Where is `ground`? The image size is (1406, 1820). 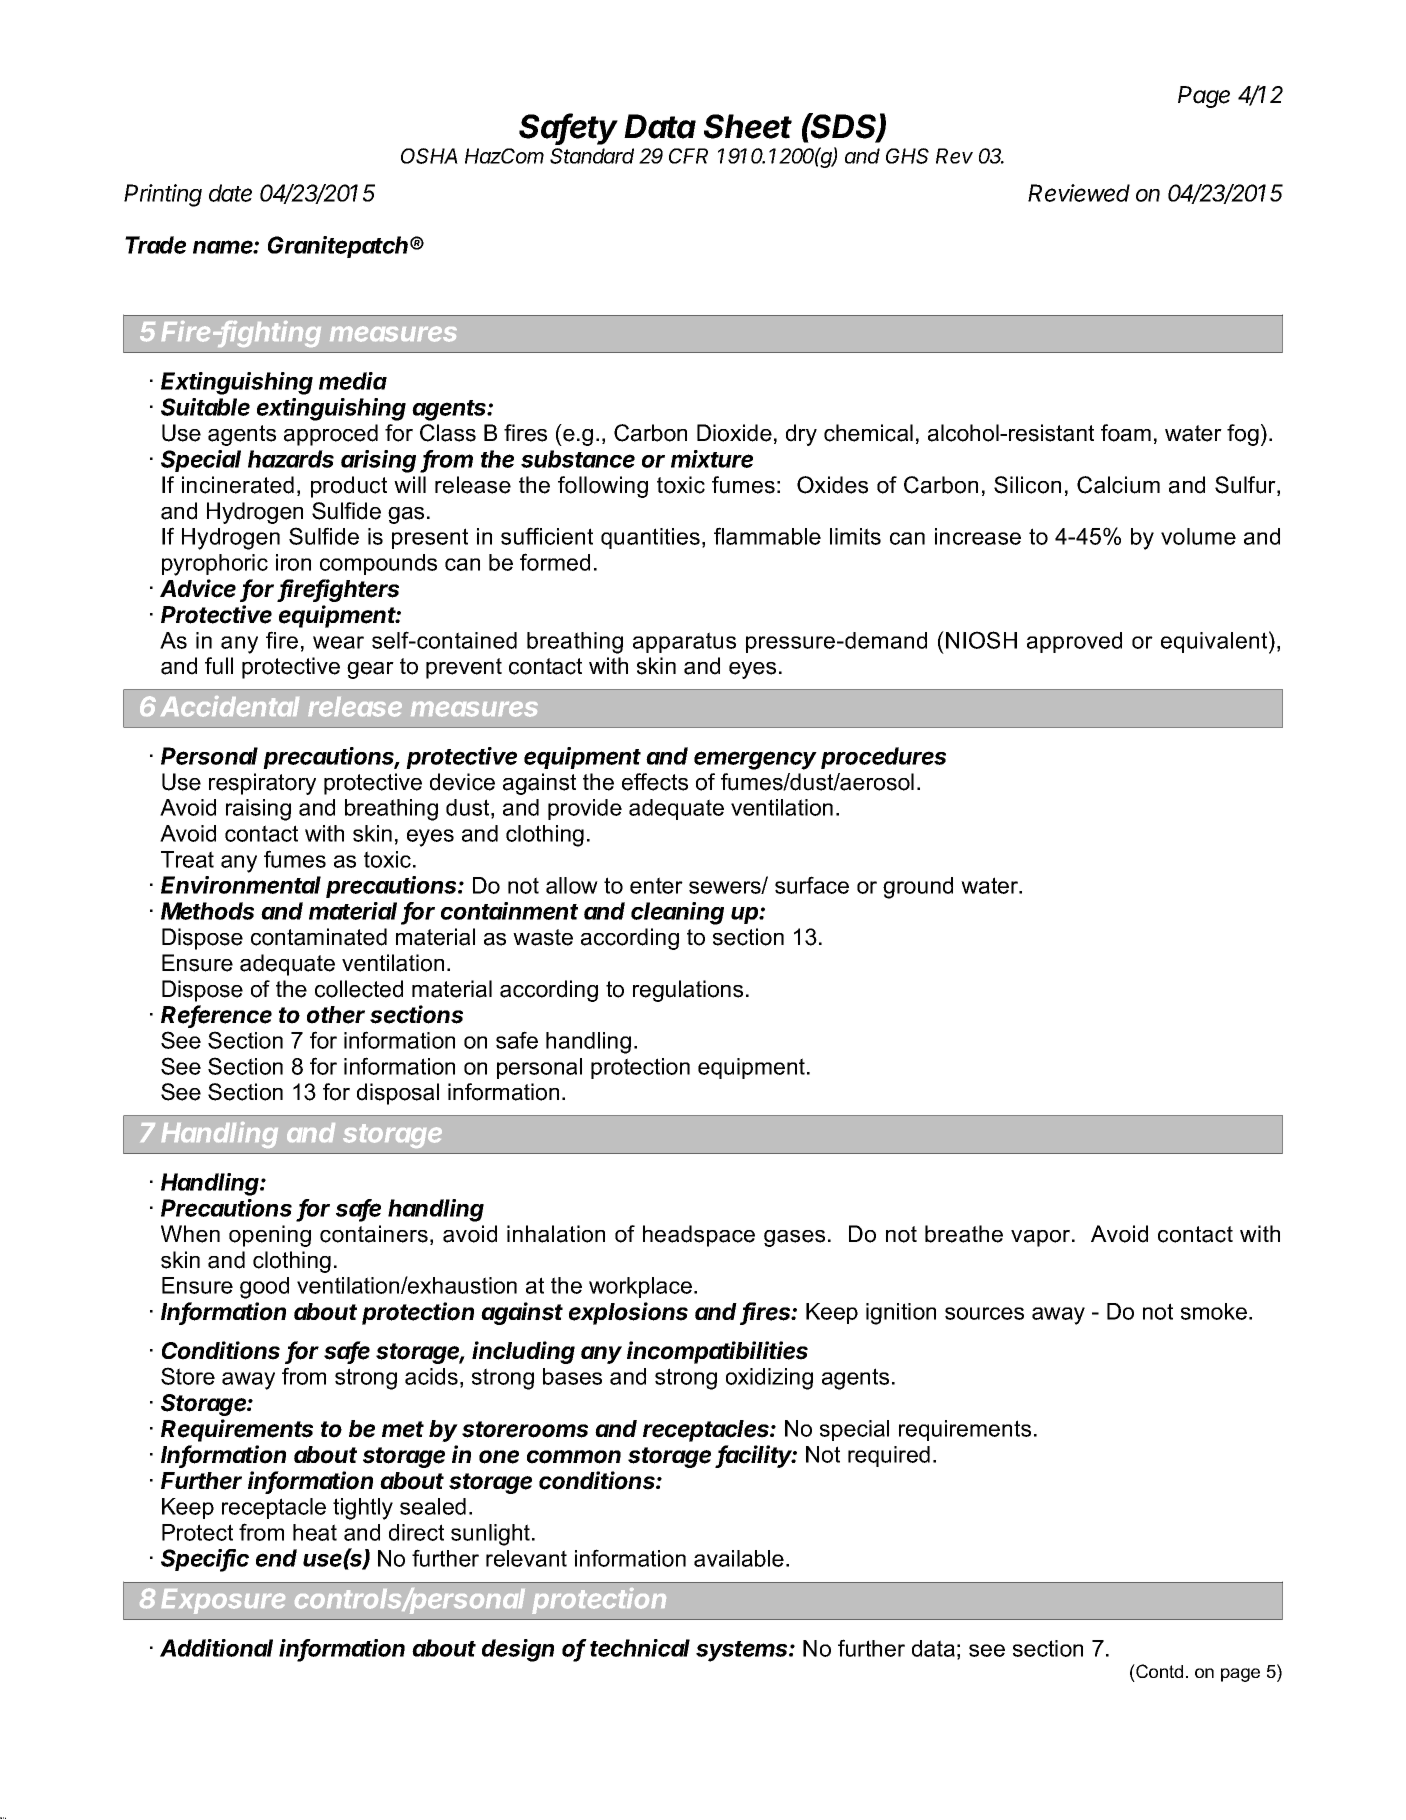 ground is located at coordinates (918, 888).
